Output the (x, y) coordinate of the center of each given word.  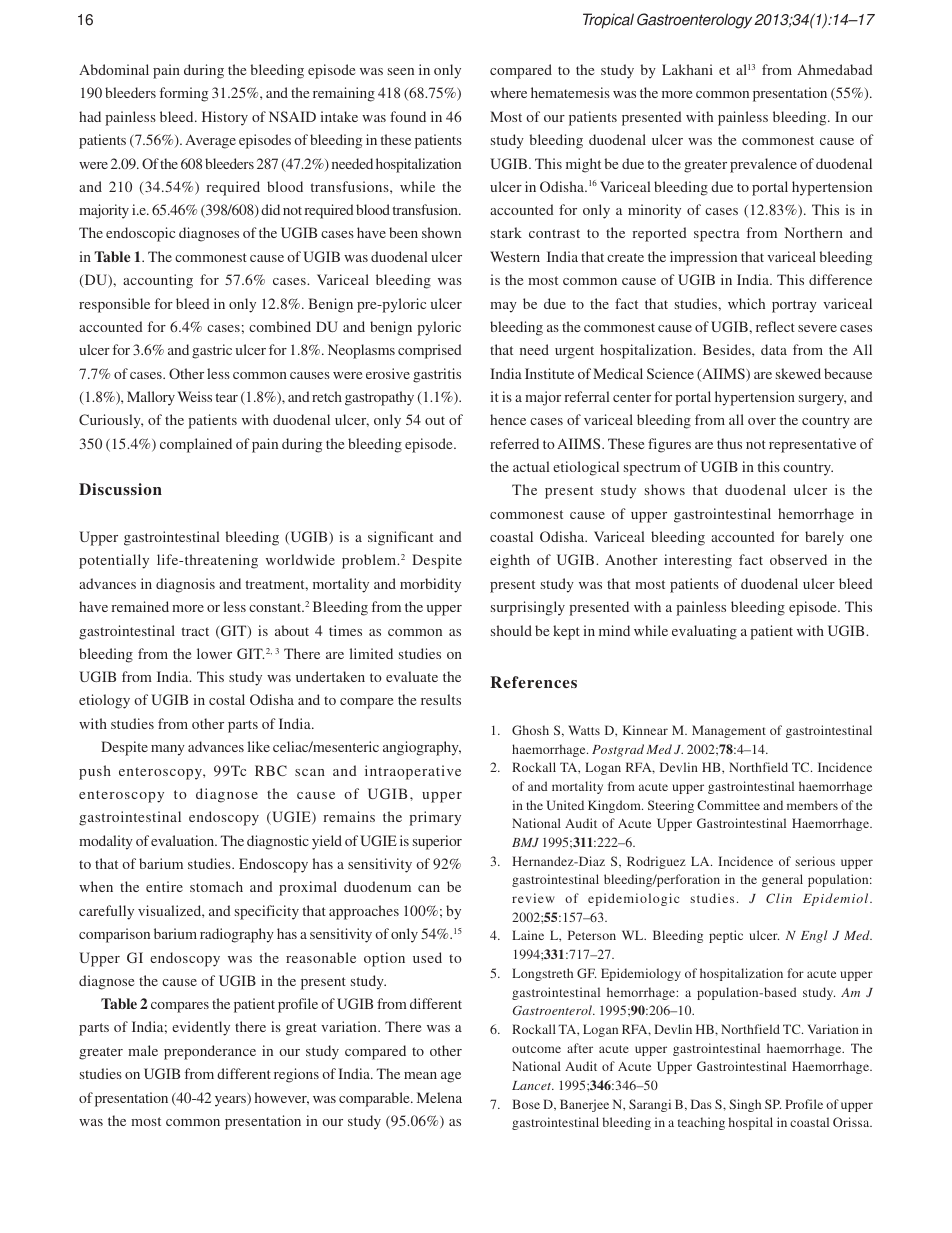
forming (184, 94)
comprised (430, 351)
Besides (728, 349)
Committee (728, 805)
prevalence (763, 165)
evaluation (184, 840)
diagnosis (185, 585)
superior (437, 842)
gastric (212, 351)
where (508, 92)
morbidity (430, 585)
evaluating (704, 632)
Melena (439, 1097)
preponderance (210, 1052)
